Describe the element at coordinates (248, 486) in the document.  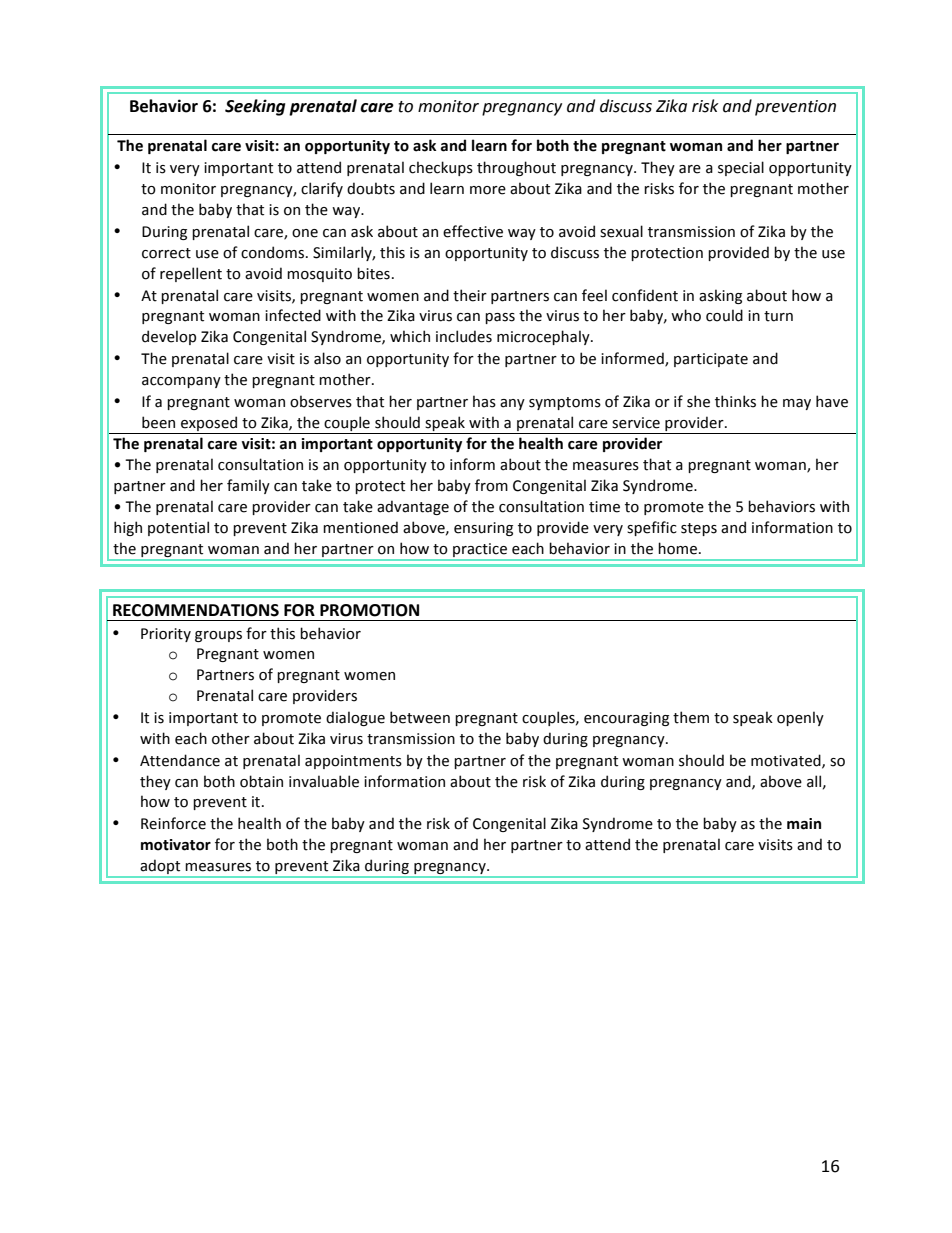
I see `family` at that location.
